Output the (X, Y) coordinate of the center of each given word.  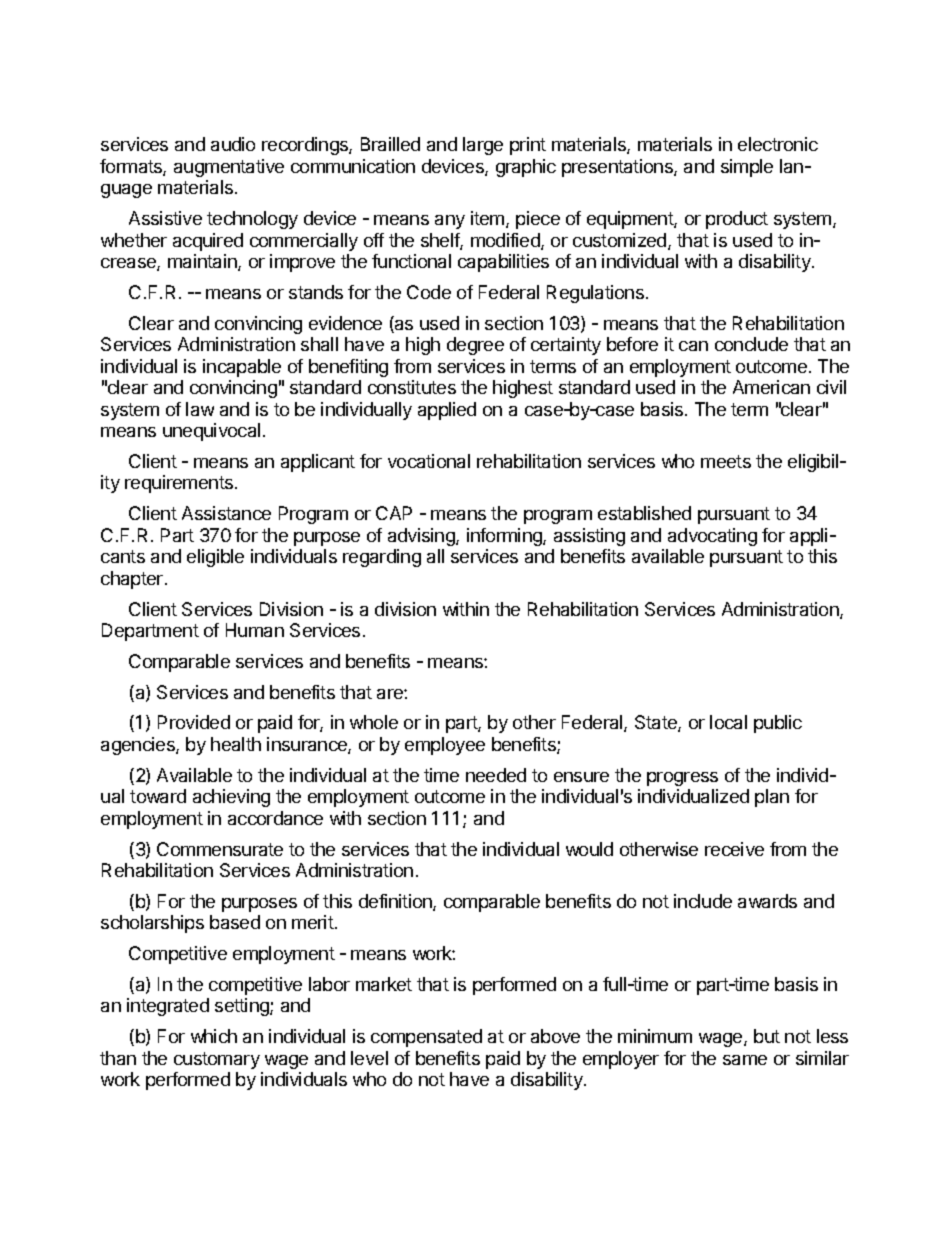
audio (233, 144)
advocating (712, 537)
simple (747, 168)
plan (772, 798)
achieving (231, 798)
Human (255, 630)
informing (505, 537)
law (200, 409)
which (214, 1036)
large (483, 146)
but (767, 1036)
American (771, 387)
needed (496, 775)
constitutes (412, 387)
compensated (426, 1038)
